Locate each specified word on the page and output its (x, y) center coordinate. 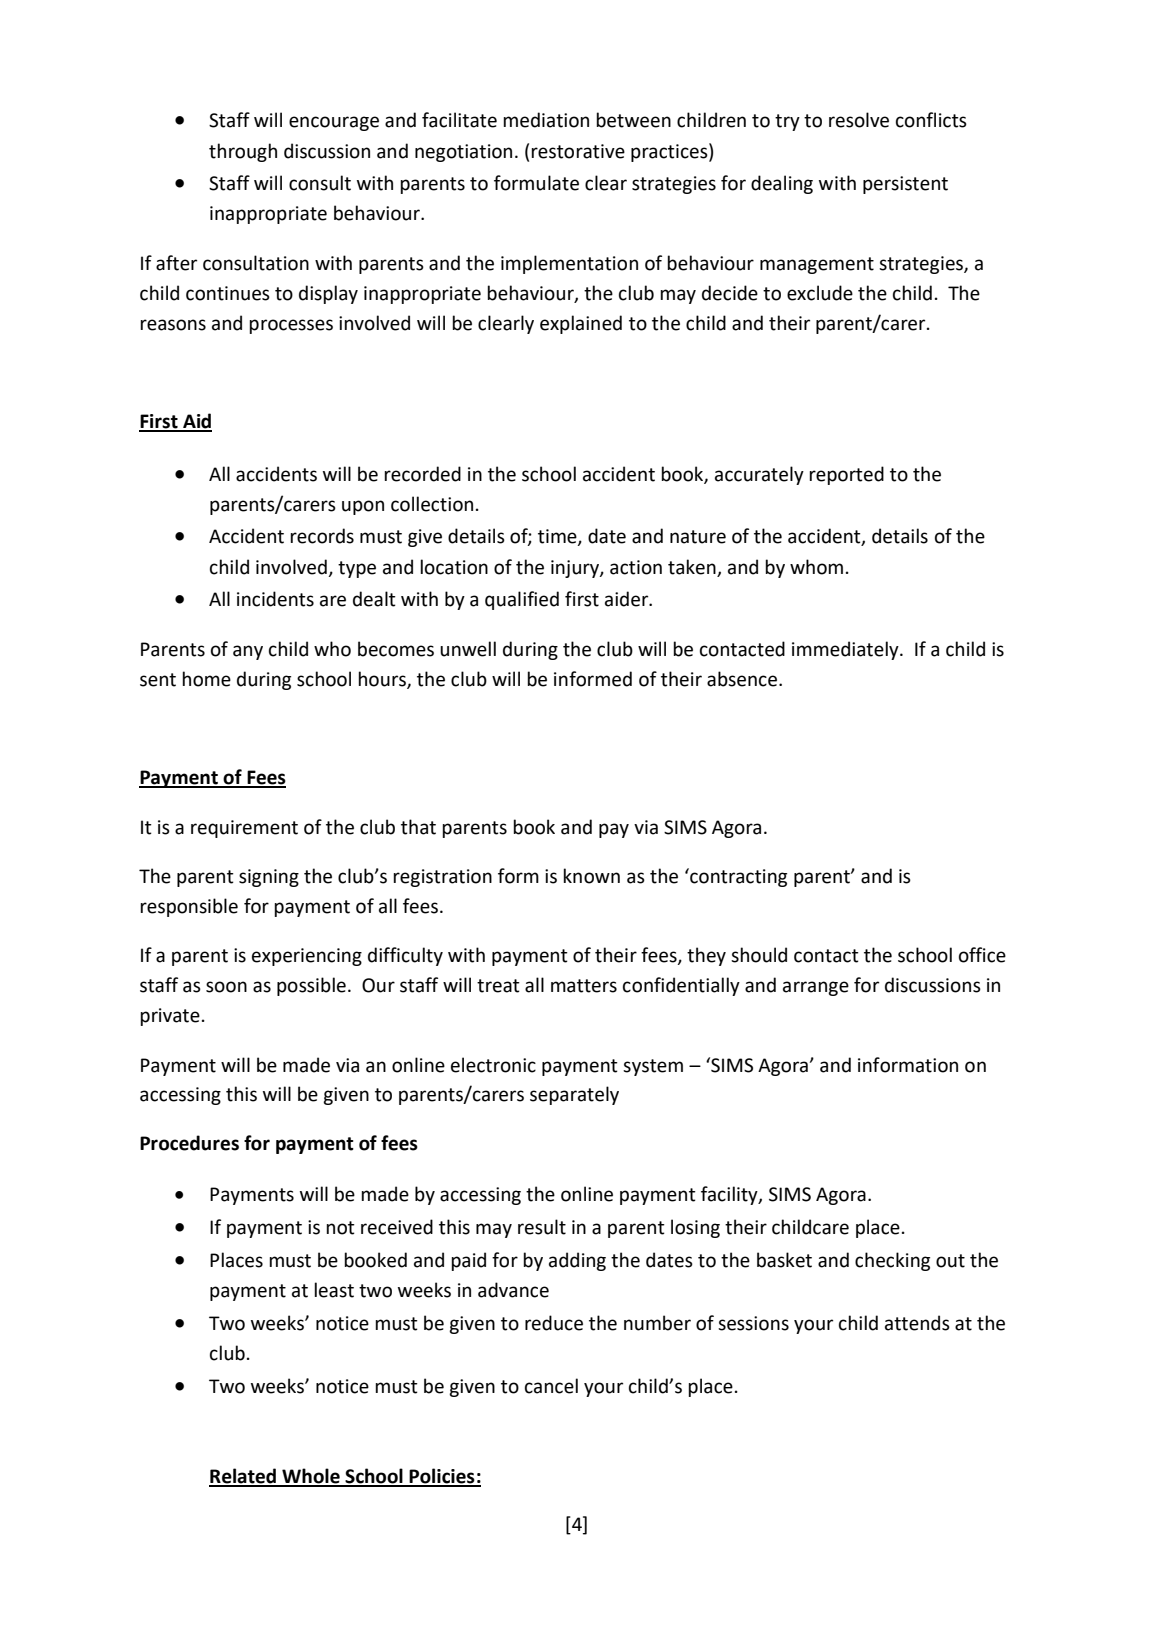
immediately (846, 650)
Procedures (189, 1143)
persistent (905, 185)
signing (269, 878)
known (591, 876)
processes (291, 326)
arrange (816, 988)
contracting (737, 877)
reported (846, 475)
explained (581, 324)
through (243, 152)
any (248, 652)
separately (574, 1095)
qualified (522, 600)
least (334, 1290)
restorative (578, 151)
